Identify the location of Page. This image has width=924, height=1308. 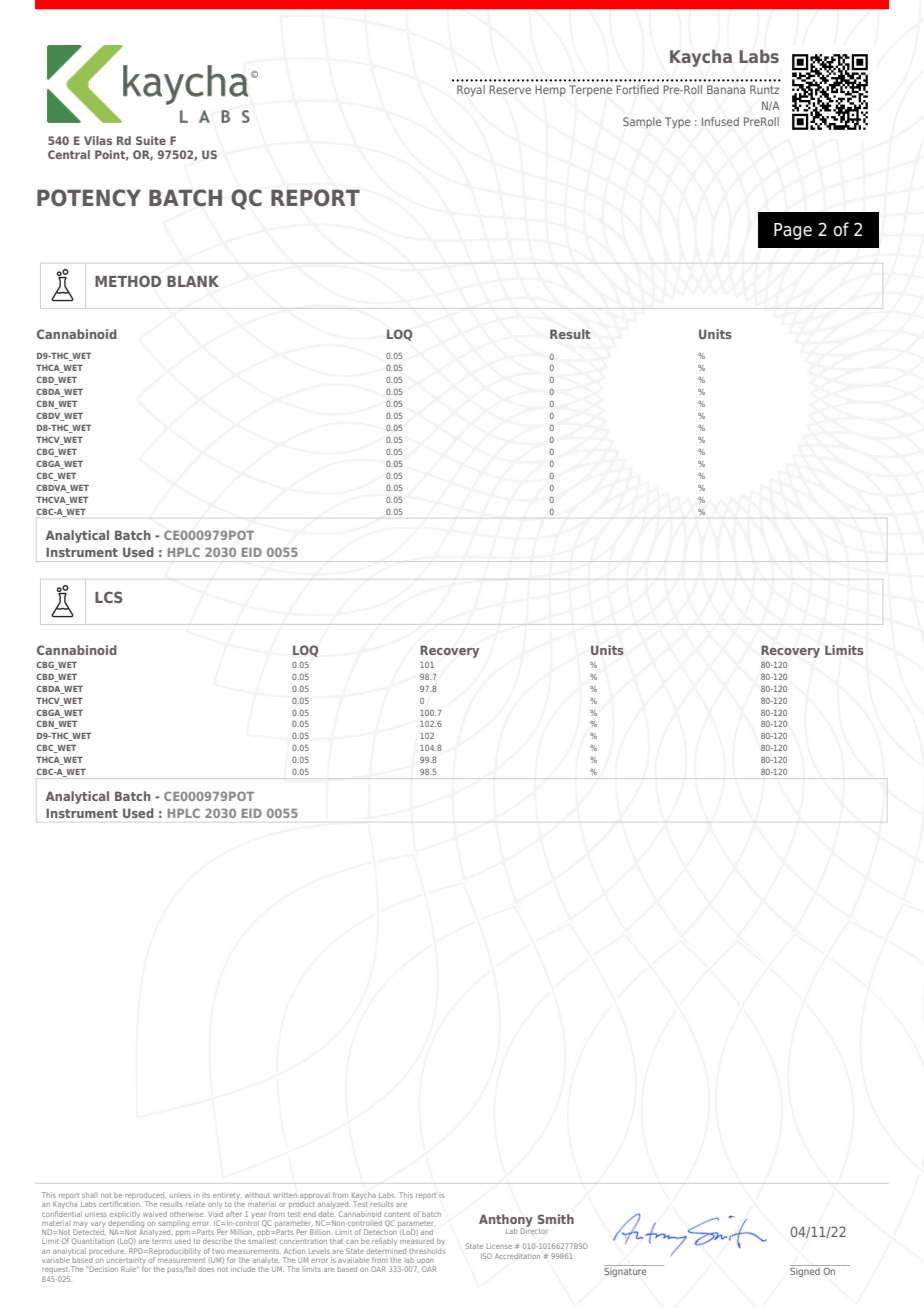
(793, 231).
